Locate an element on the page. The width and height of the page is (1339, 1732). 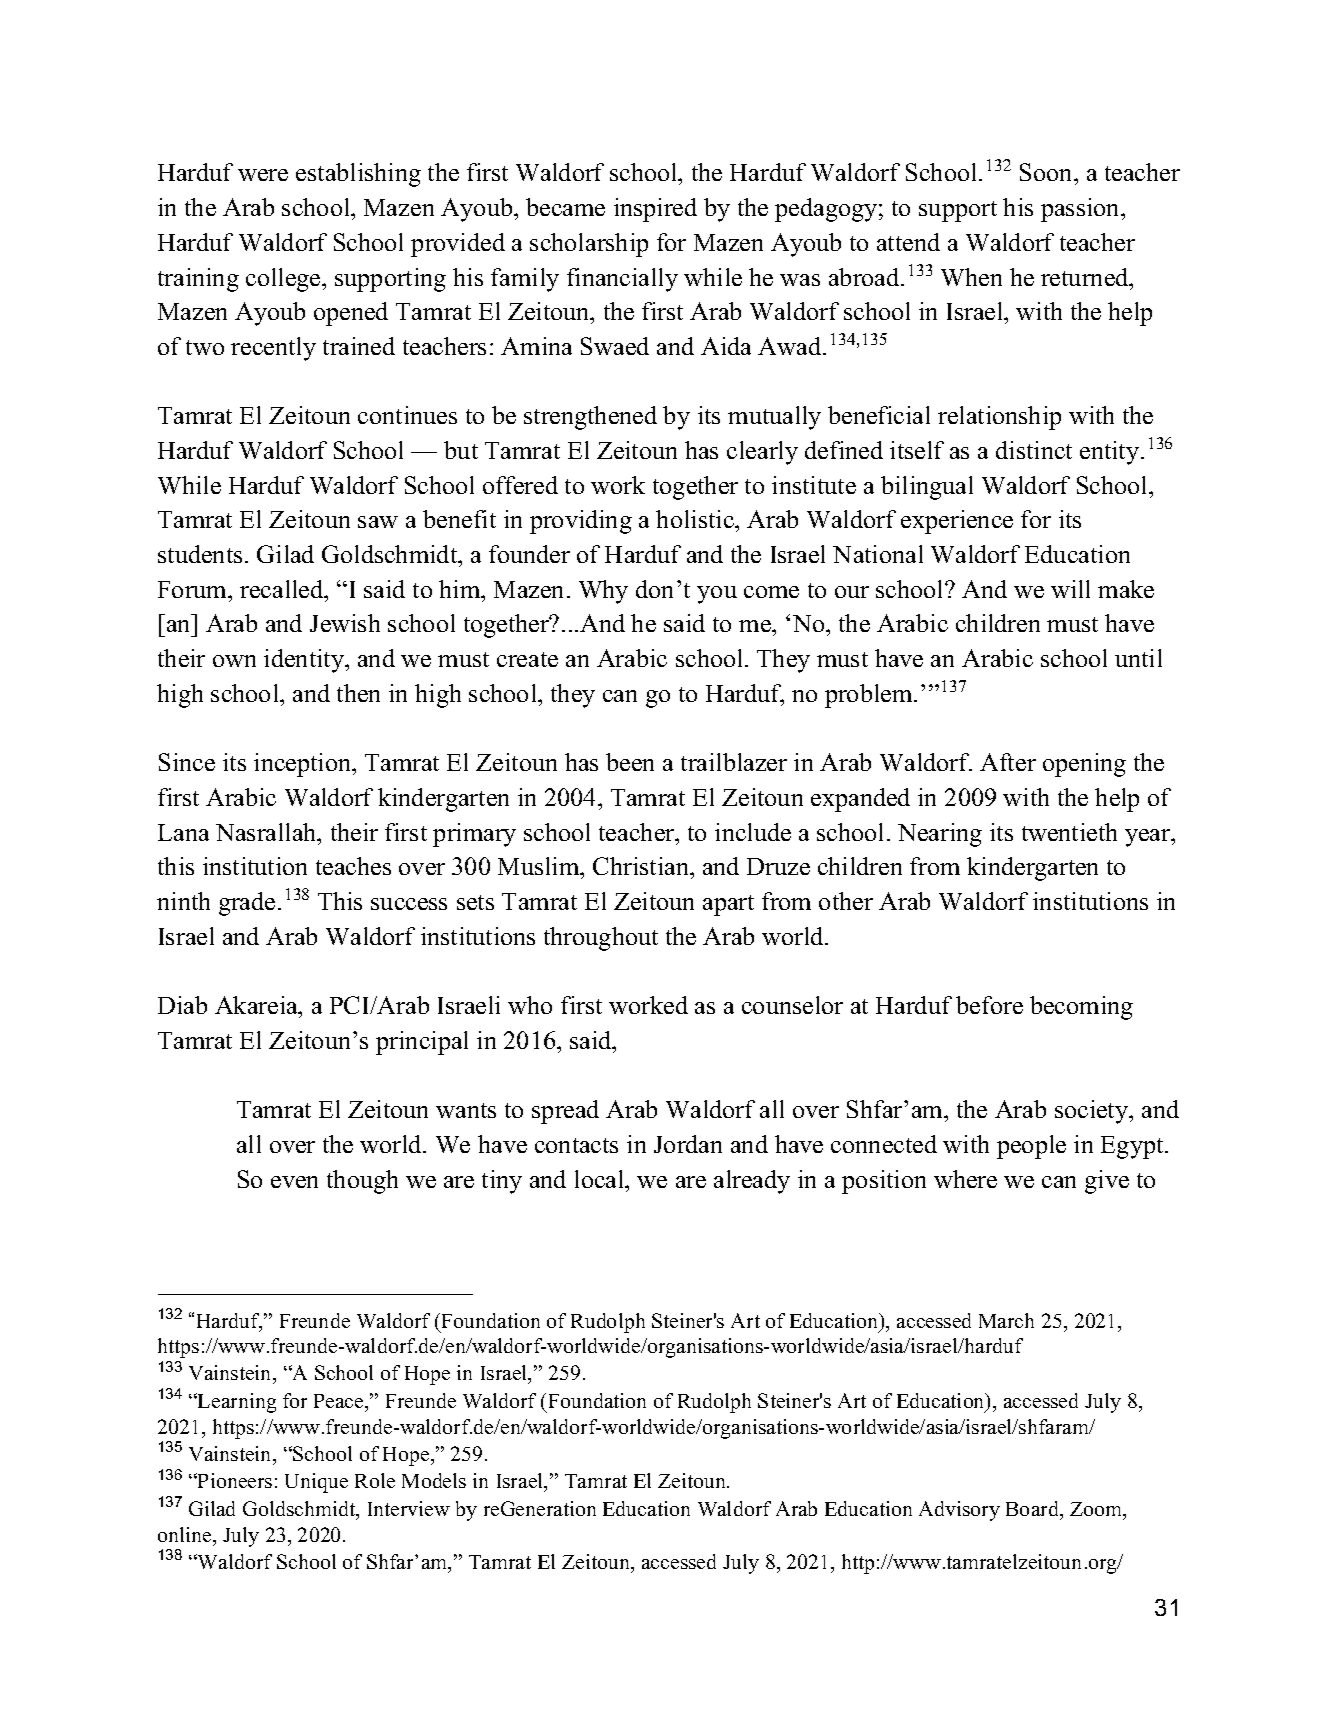
people is located at coordinates (1031, 1147).
